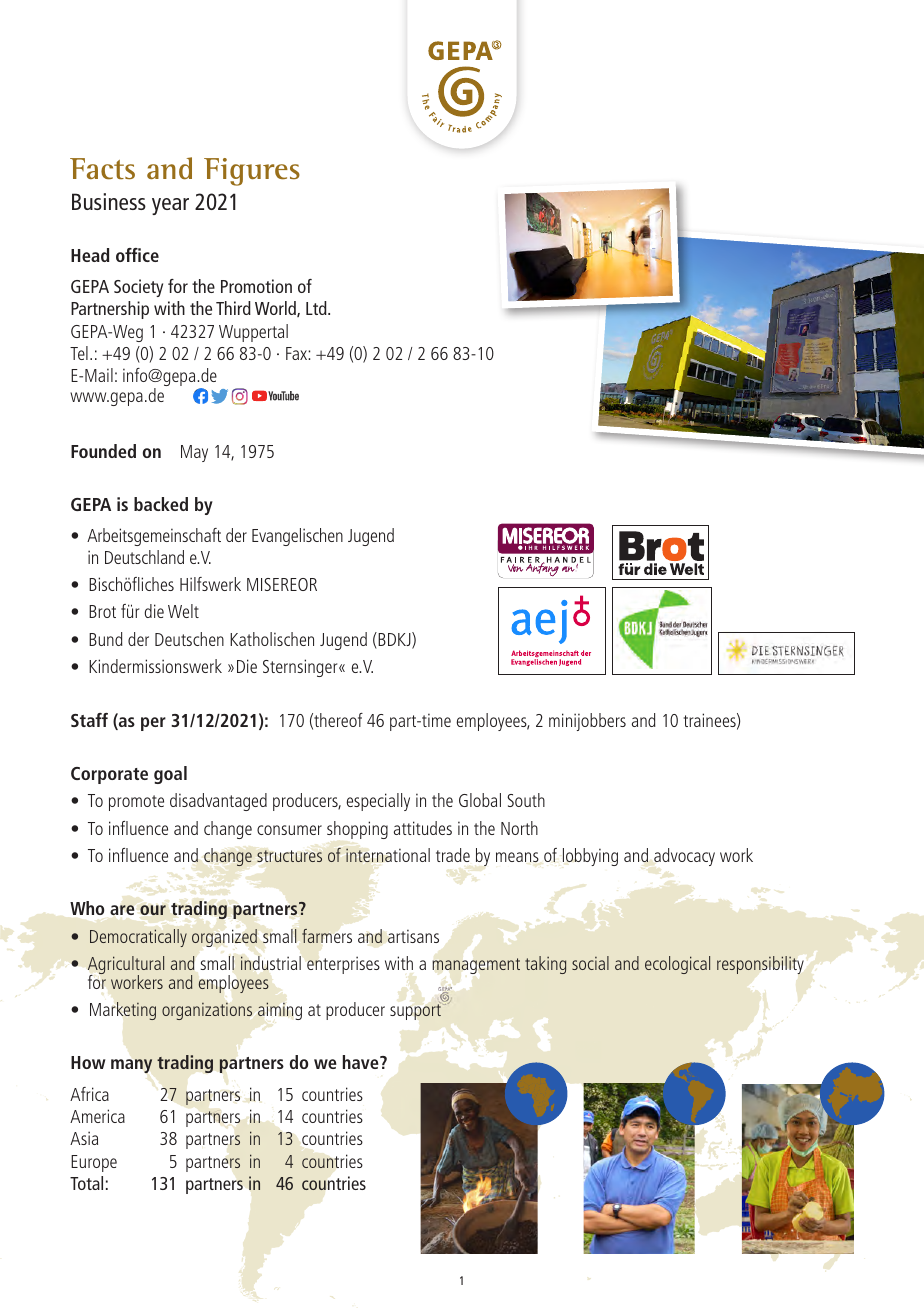  I want to click on year, so click(170, 206).
